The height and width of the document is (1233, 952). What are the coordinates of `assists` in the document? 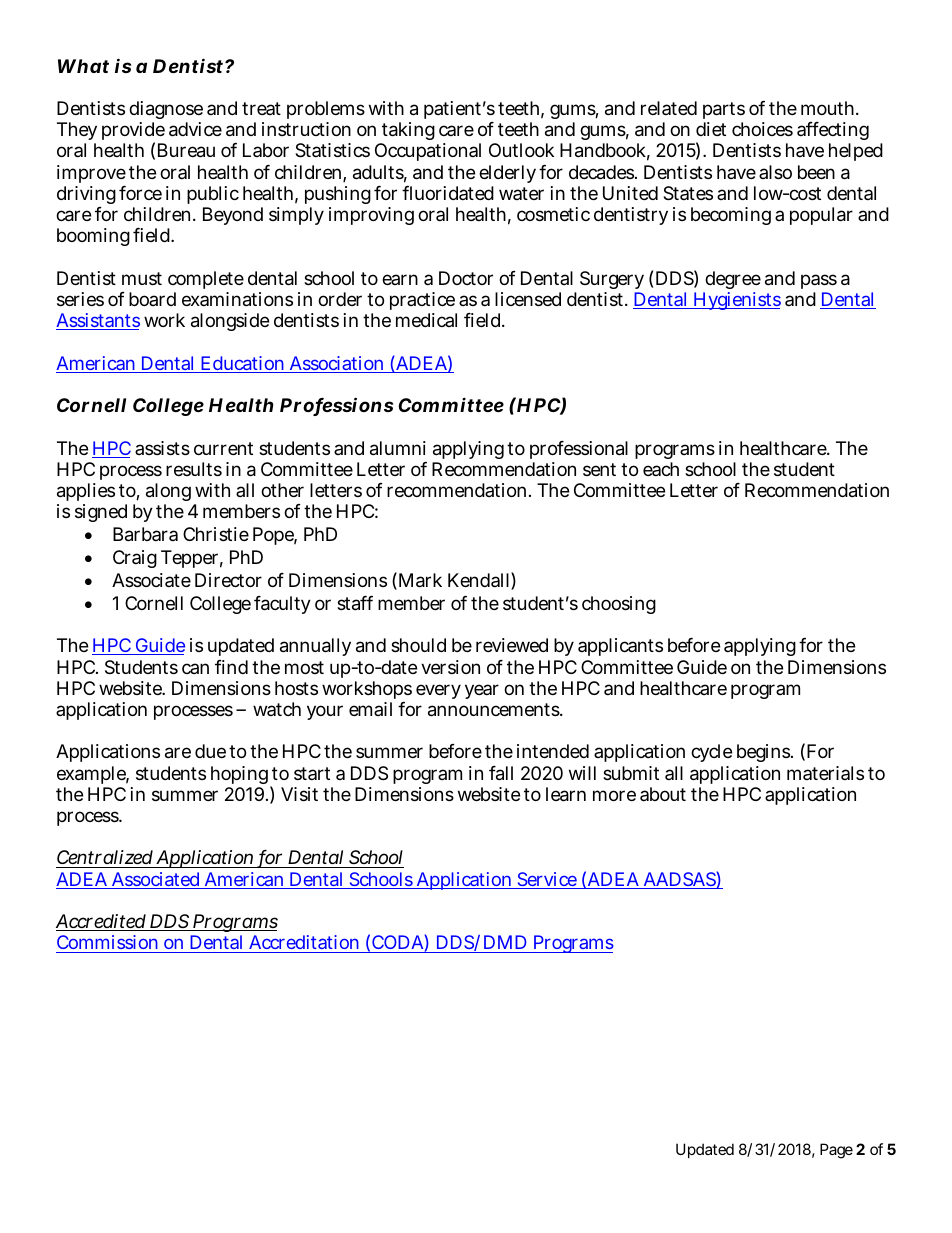 It's located at (162, 448).
